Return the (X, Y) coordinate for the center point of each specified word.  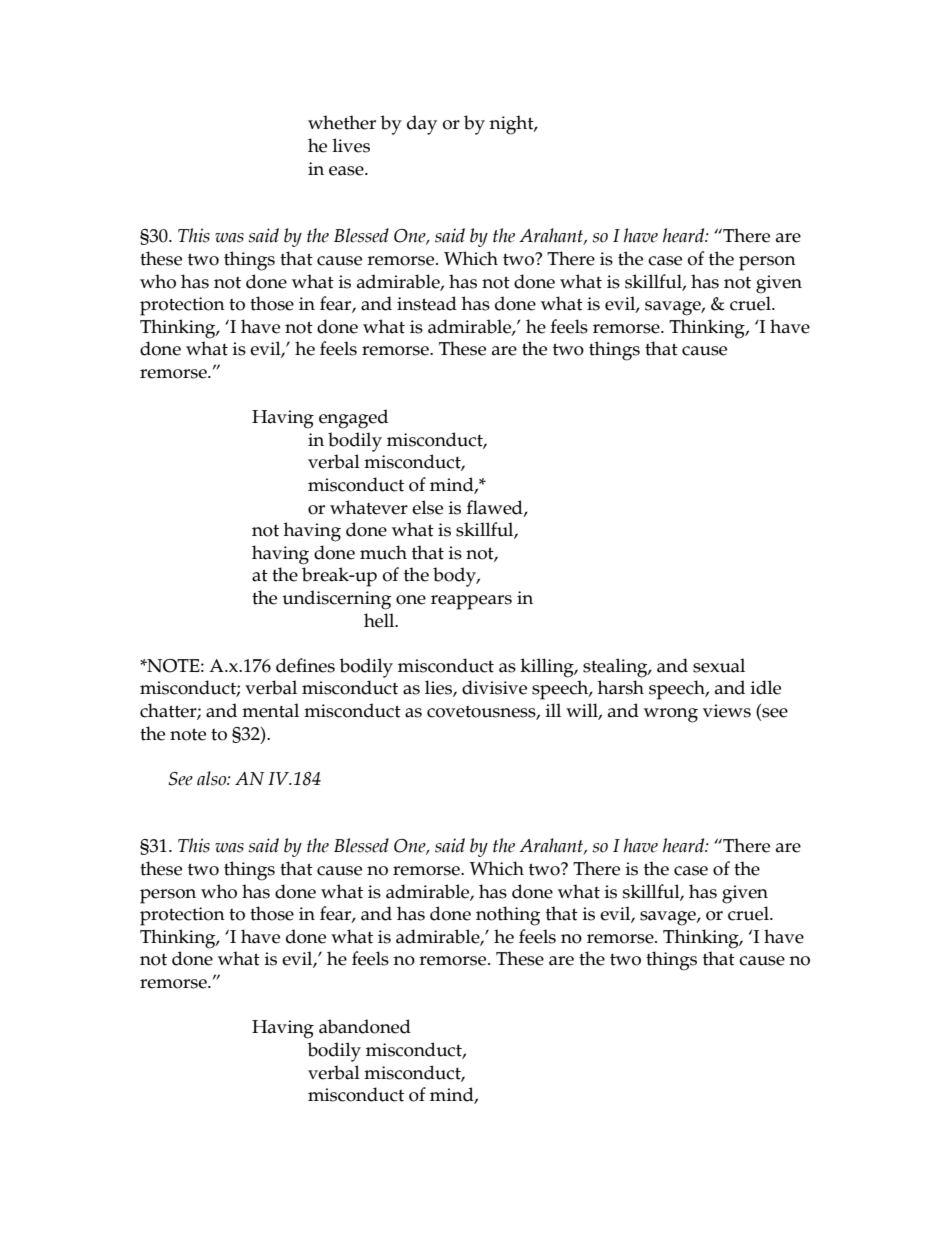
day (422, 125)
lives (351, 145)
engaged (353, 419)
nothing (508, 916)
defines (305, 665)
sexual (719, 665)
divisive (494, 687)
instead (427, 303)
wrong (671, 715)
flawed (495, 508)
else (427, 507)
